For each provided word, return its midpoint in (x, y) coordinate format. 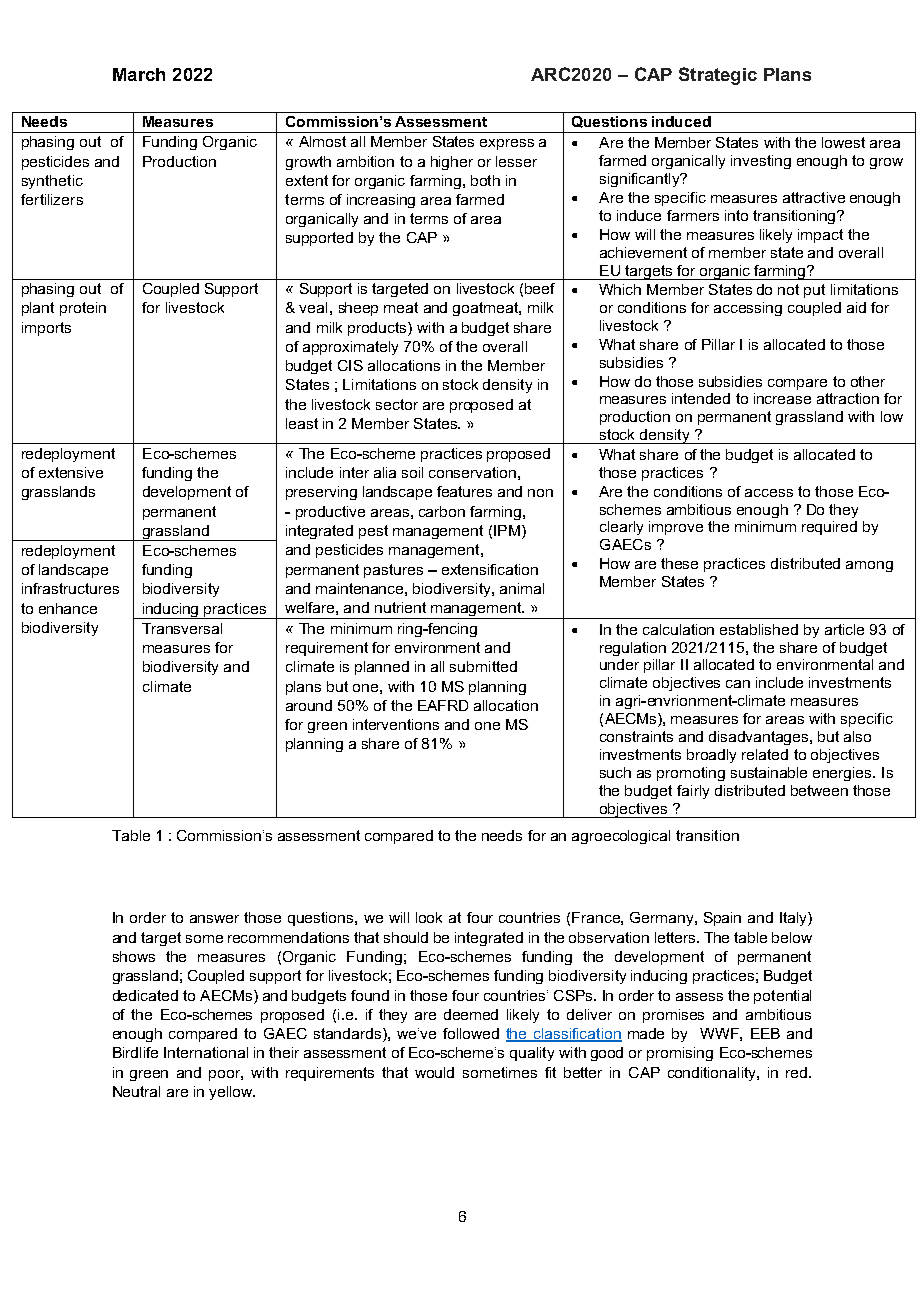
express (507, 144)
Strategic (718, 76)
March (139, 74)
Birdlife (135, 1052)
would (434, 1072)
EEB (765, 1033)
